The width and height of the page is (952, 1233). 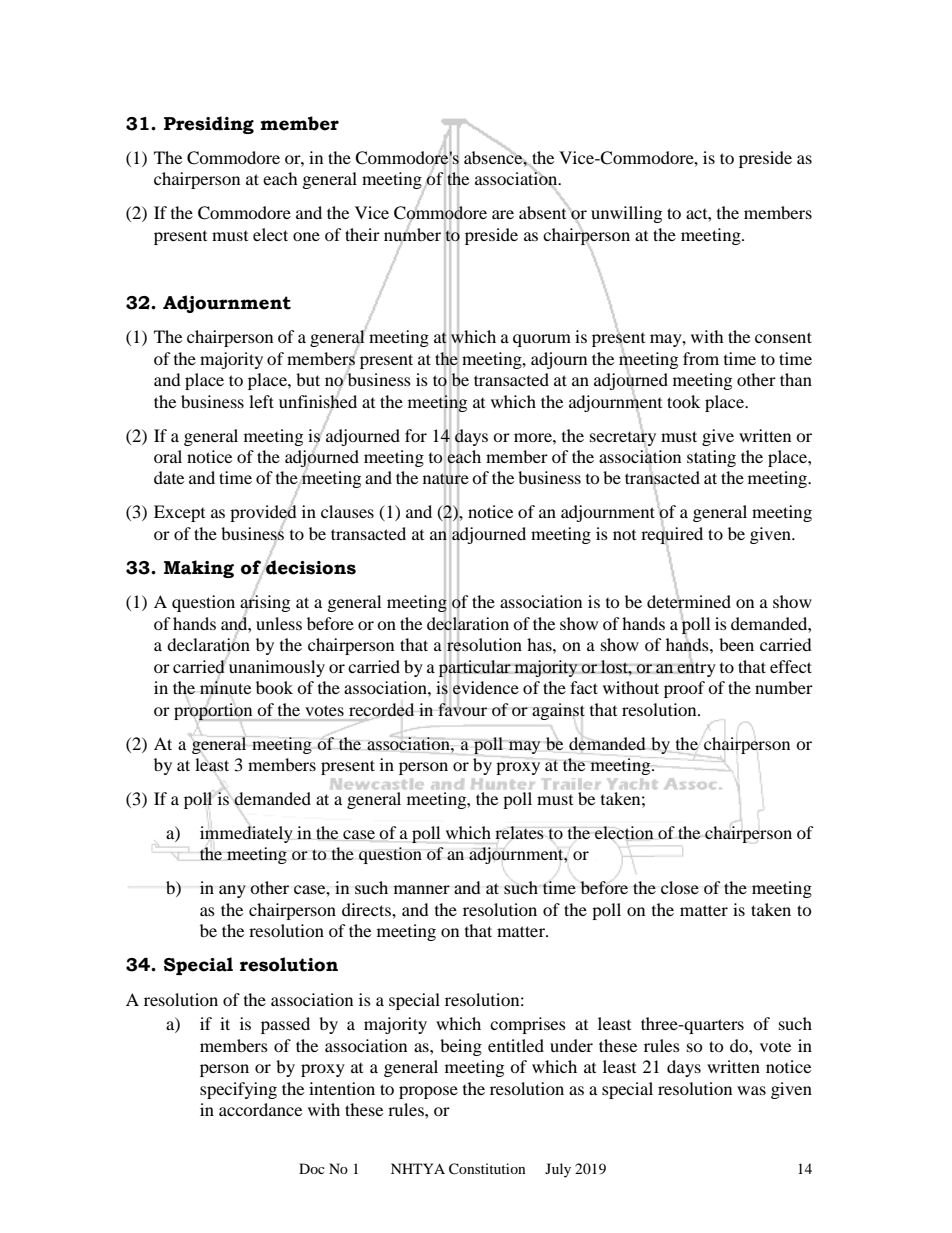 I want to click on are, so click(x=503, y=214).
